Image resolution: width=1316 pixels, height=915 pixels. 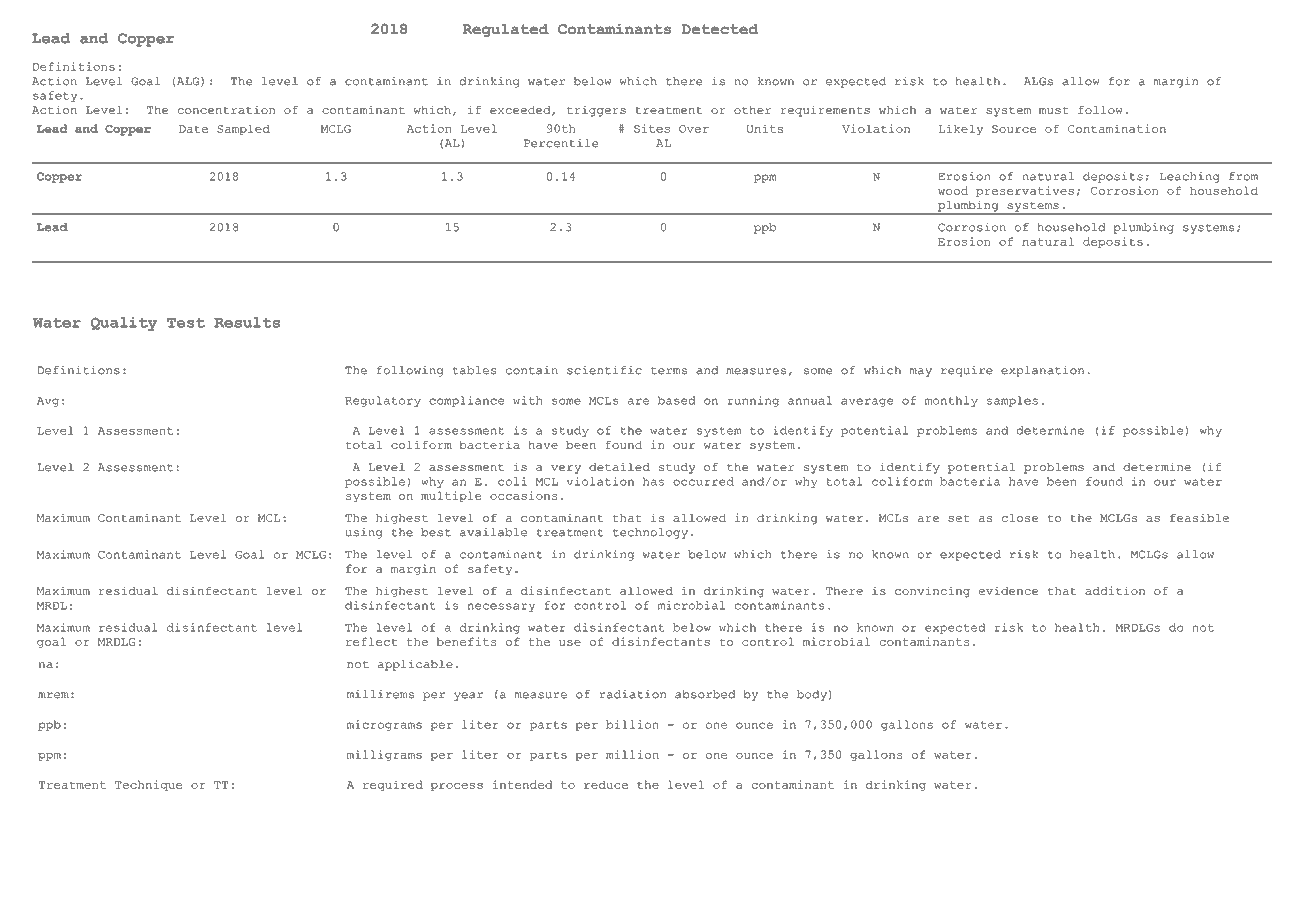 I want to click on technology, so click(x=650, y=533).
